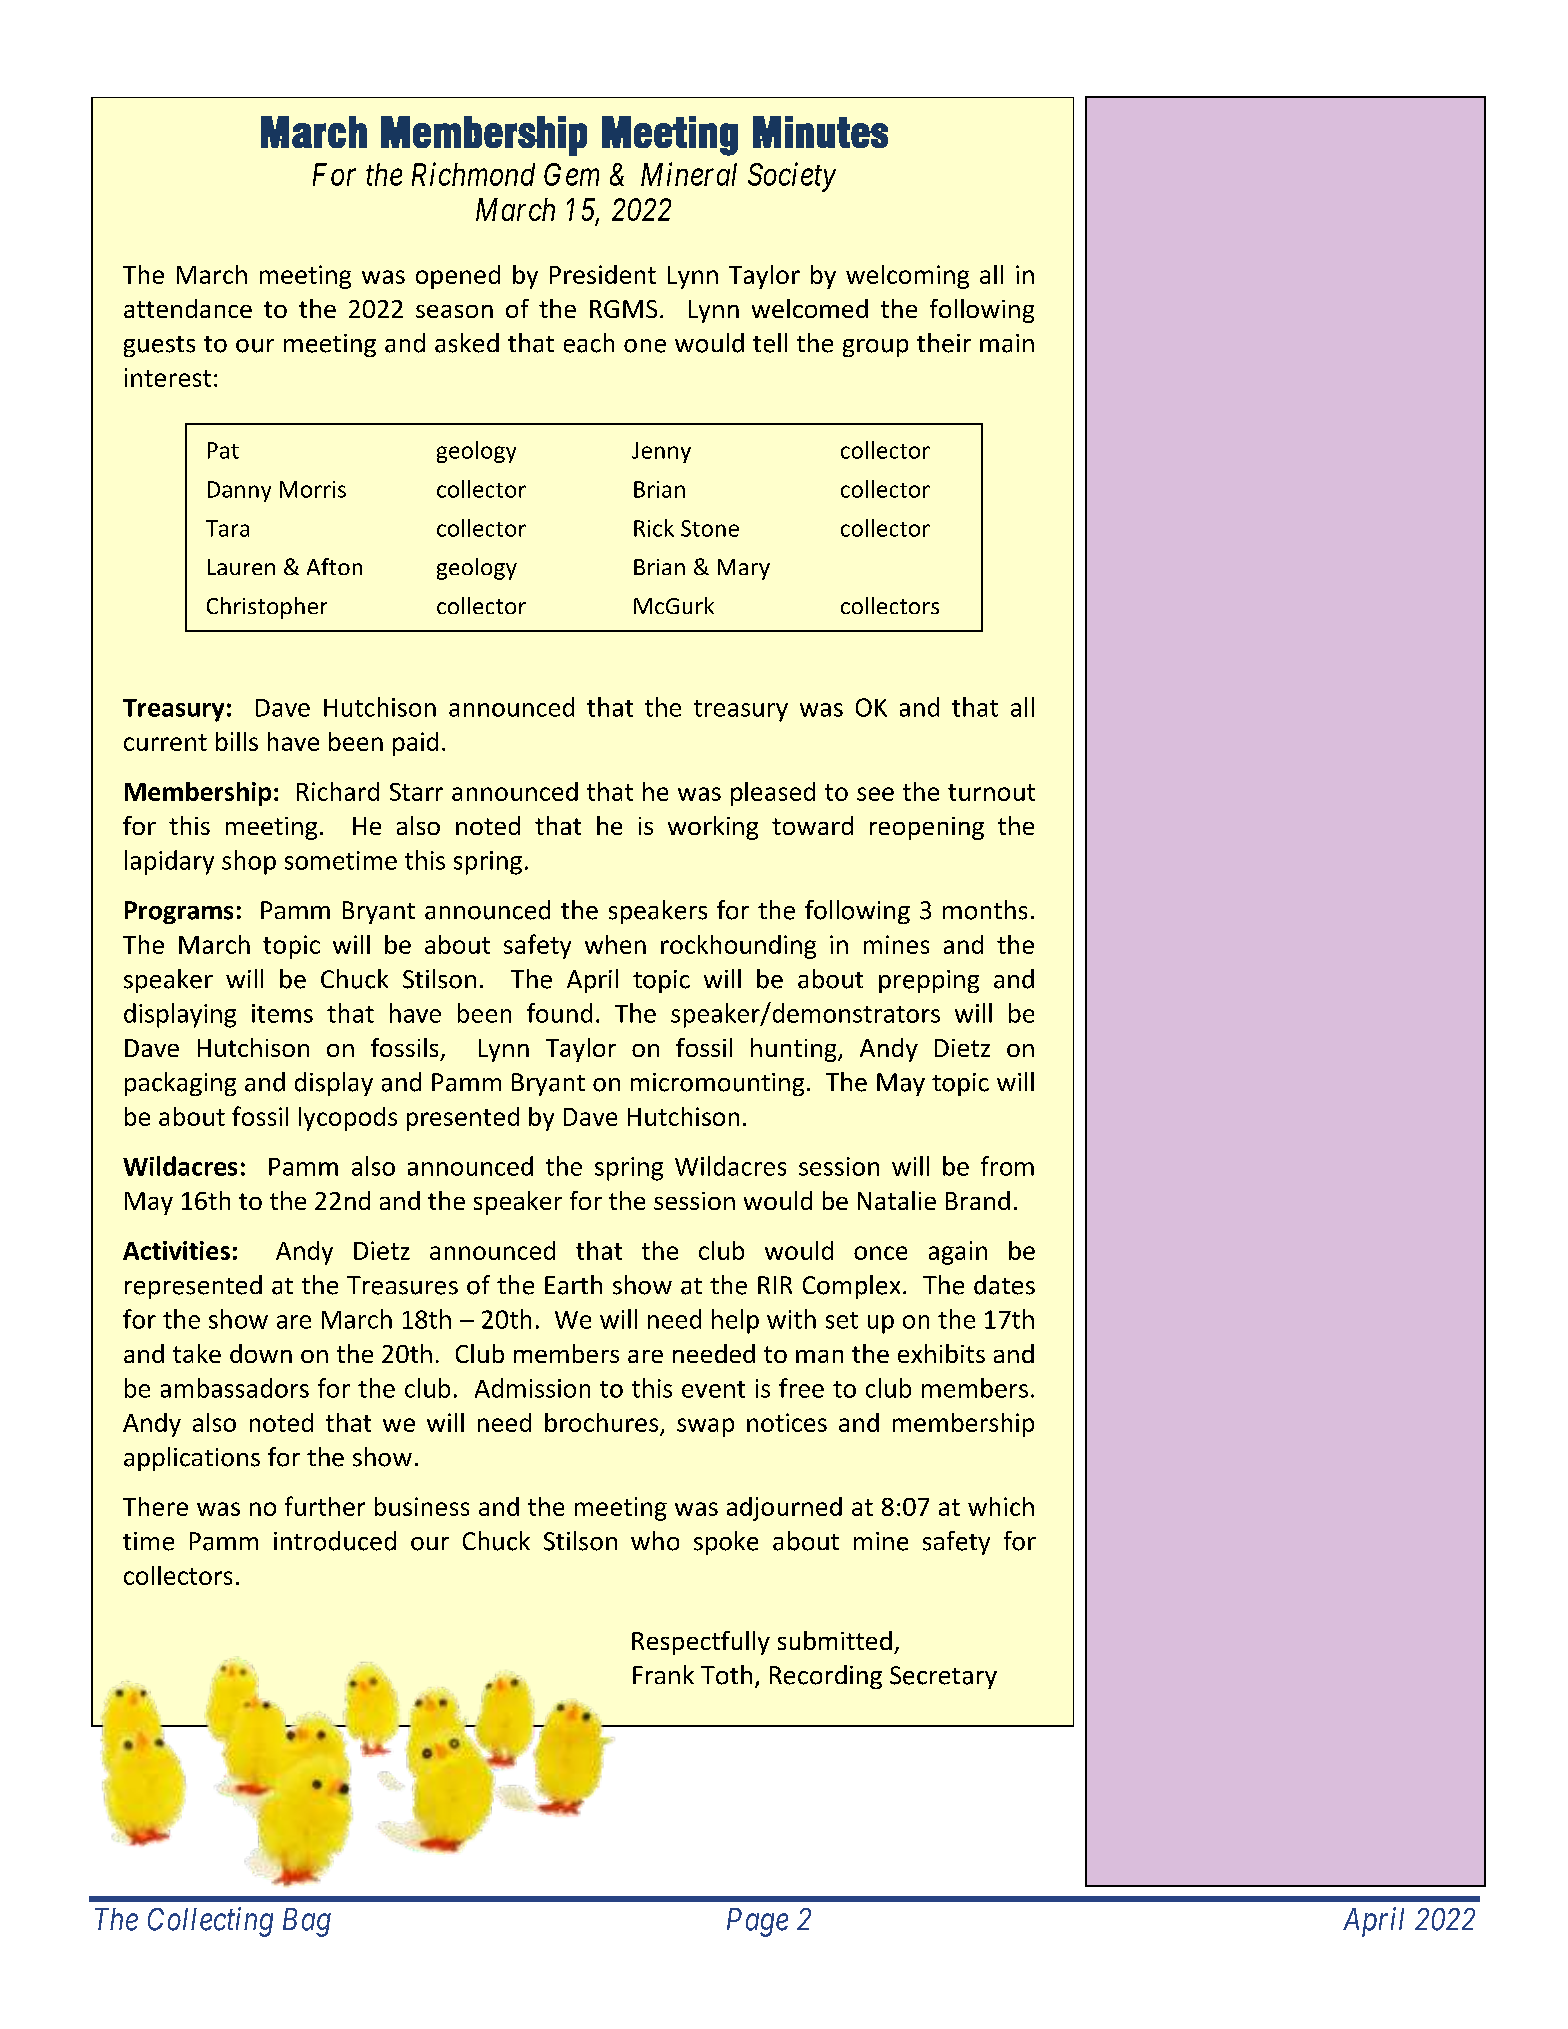 This page has width=1568, height=2029. I want to click on items, so click(282, 1013).
